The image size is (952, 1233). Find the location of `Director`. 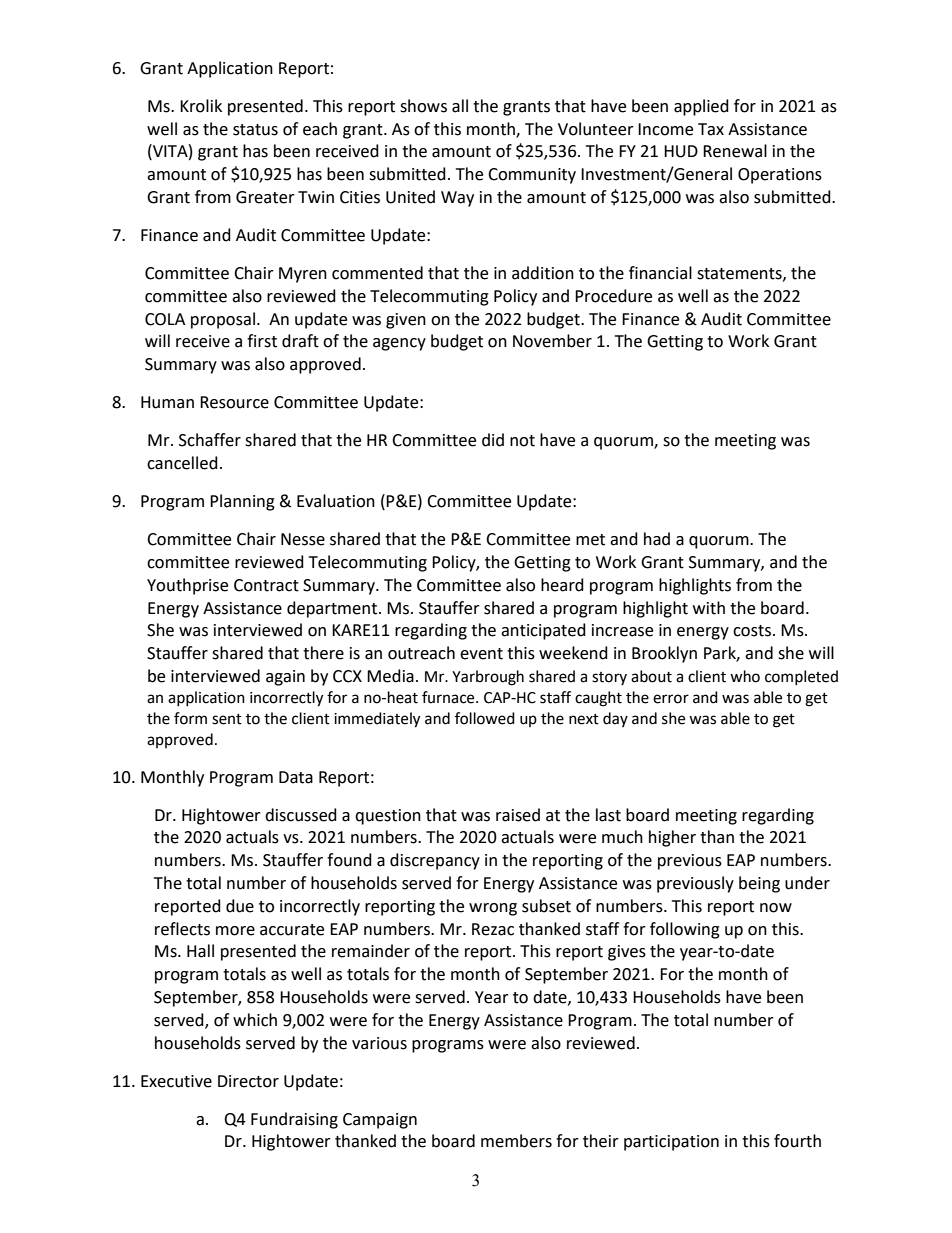

Director is located at coordinates (248, 1081).
